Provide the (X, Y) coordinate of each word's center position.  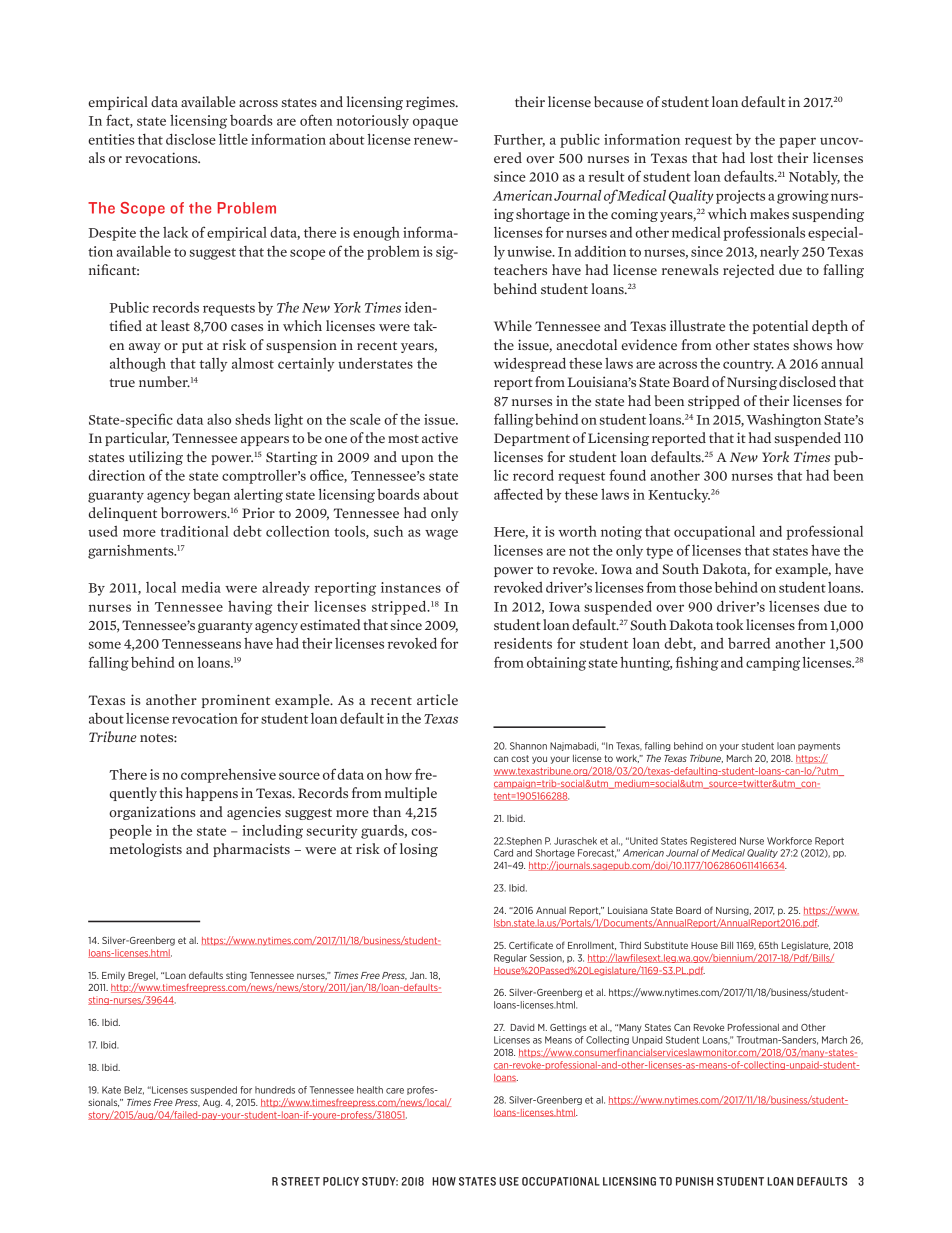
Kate (111, 1090)
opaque (435, 123)
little (233, 139)
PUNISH (694, 1181)
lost (761, 158)
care (395, 1091)
